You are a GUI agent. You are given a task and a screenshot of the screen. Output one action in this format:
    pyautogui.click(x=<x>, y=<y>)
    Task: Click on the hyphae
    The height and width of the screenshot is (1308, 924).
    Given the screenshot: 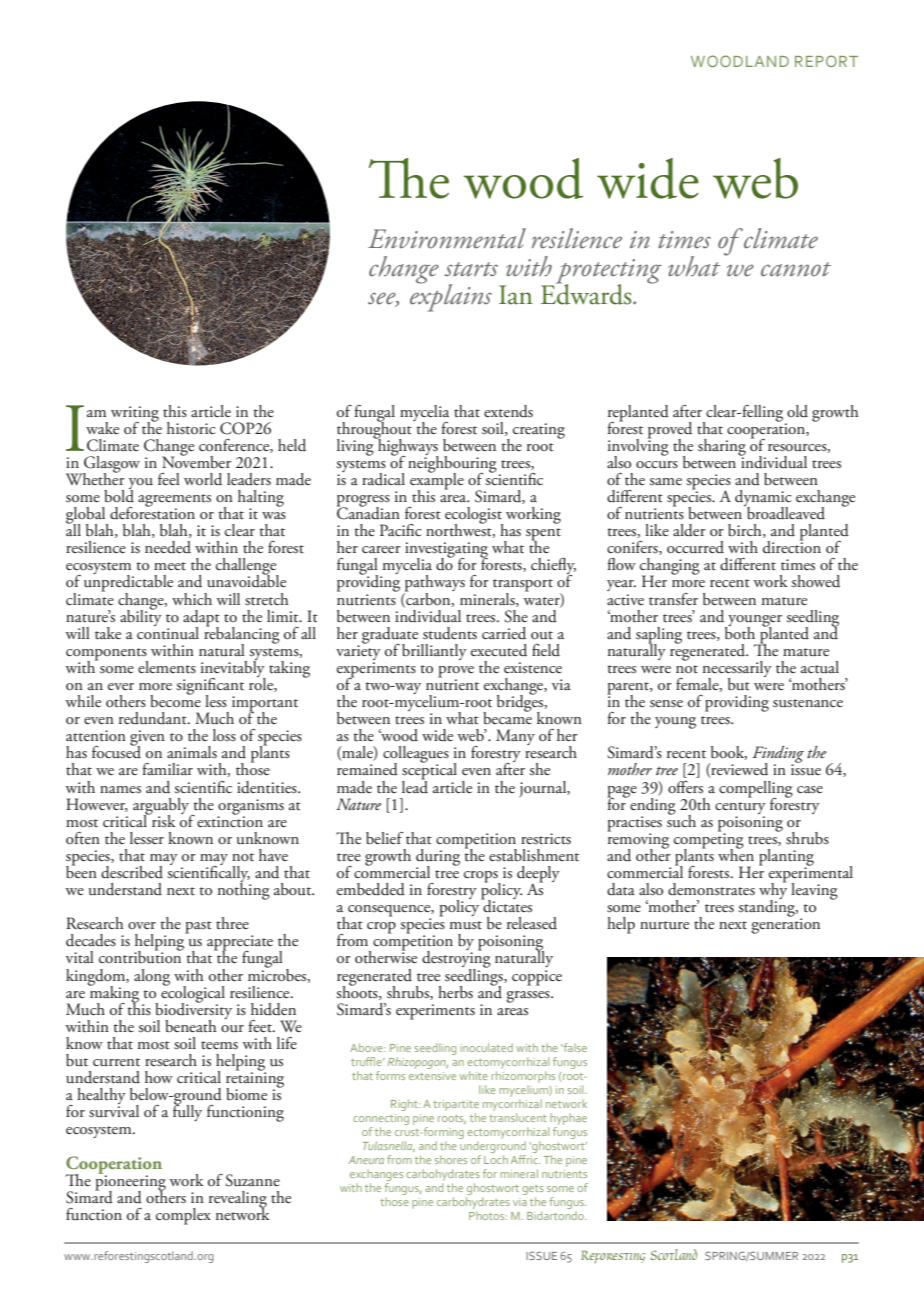 What is the action you would take?
    pyautogui.click(x=568, y=1119)
